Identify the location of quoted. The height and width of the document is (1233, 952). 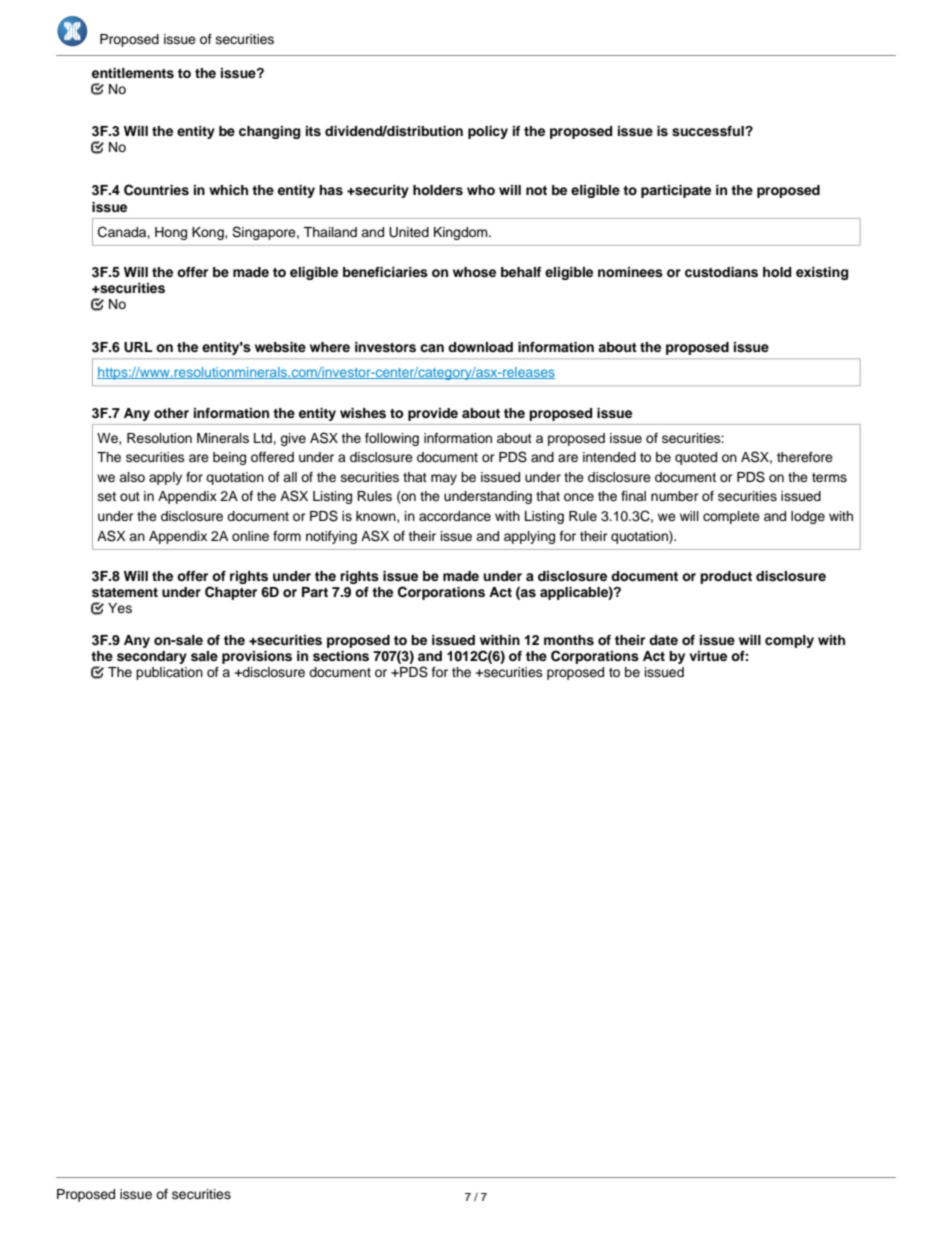
(696, 458).
